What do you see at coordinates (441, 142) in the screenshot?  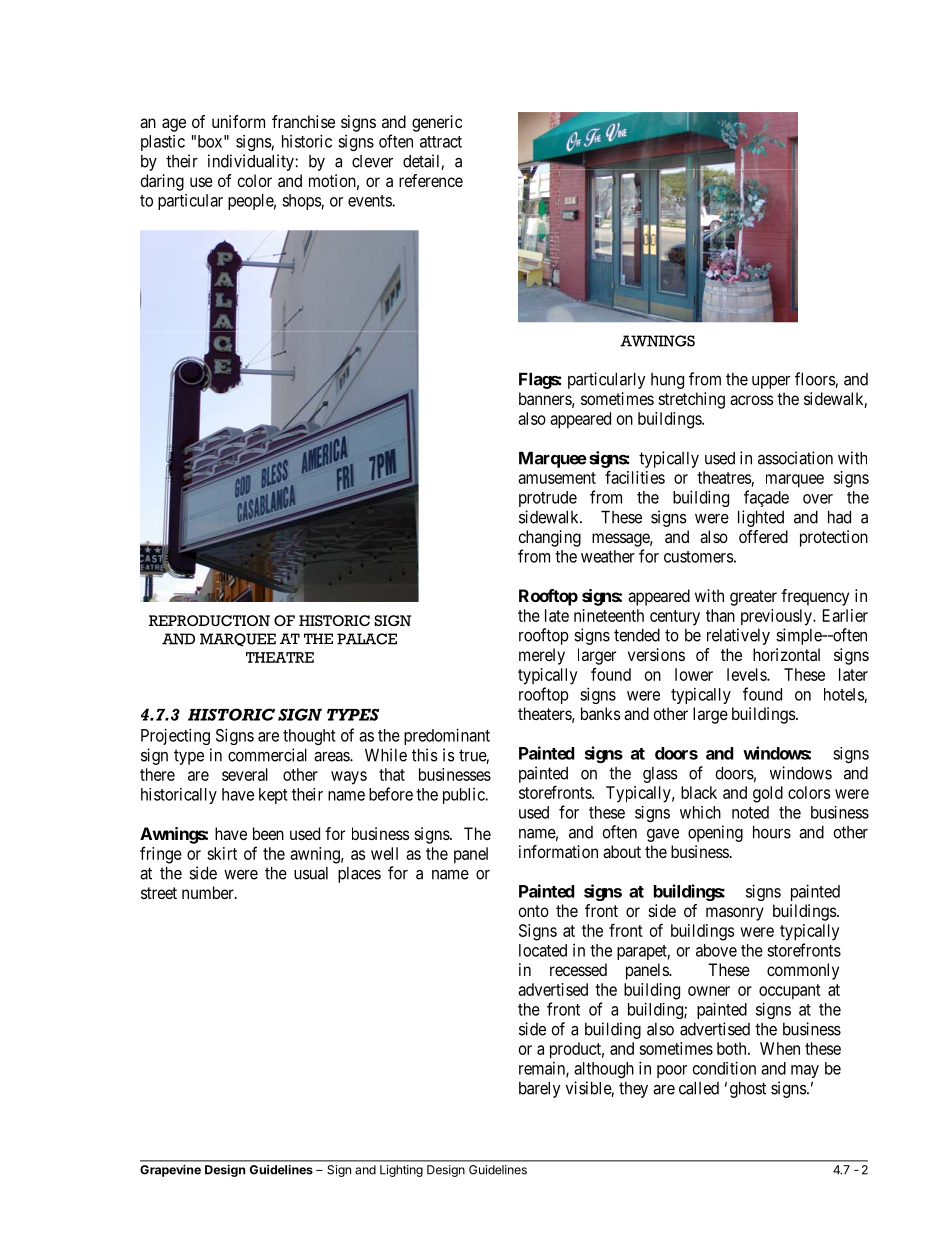 I see `attract` at bounding box center [441, 142].
